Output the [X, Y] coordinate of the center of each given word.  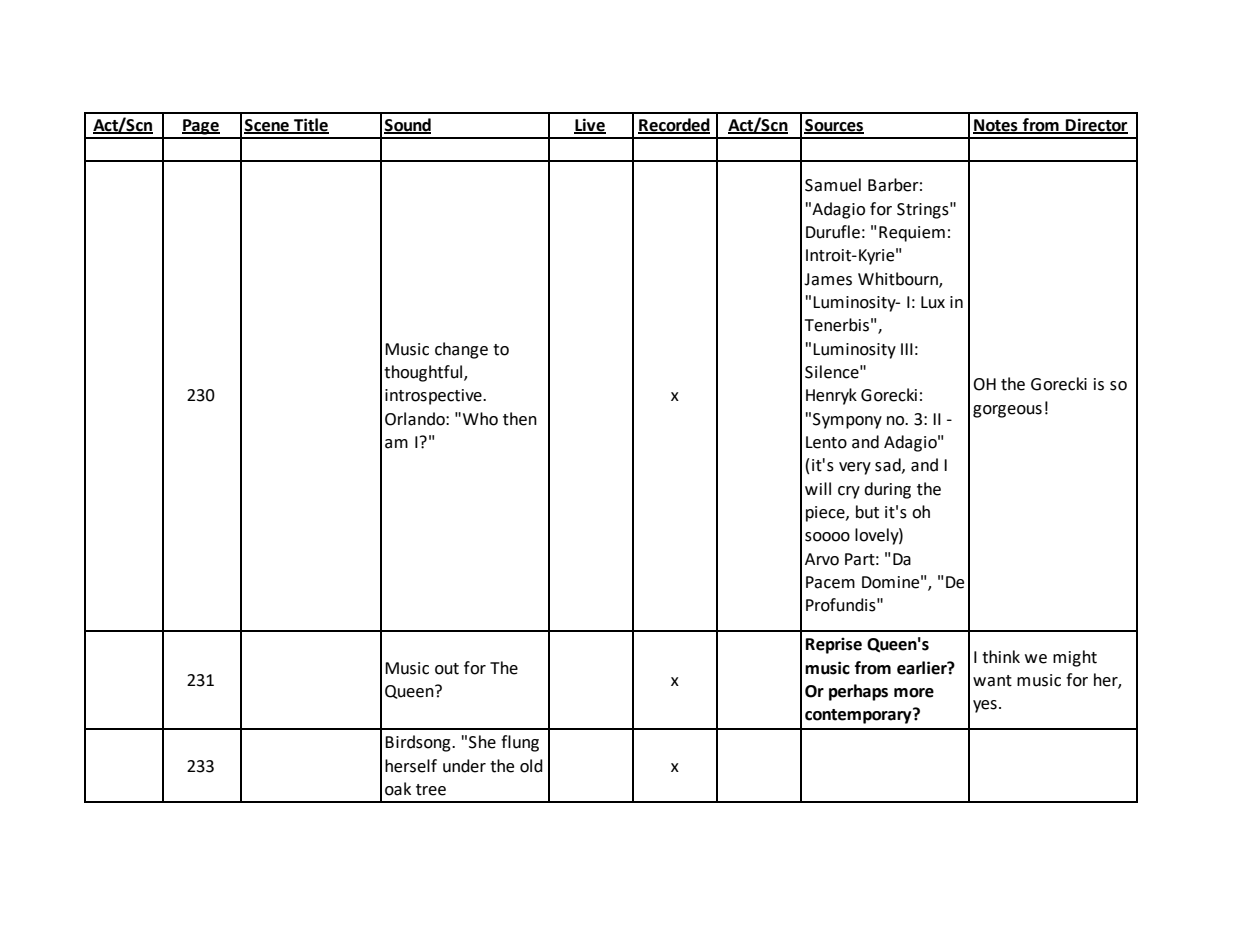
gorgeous [1007, 411]
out [447, 669]
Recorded [674, 125]
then [520, 419]
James [828, 279]
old [531, 766]
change [461, 350]
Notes [996, 126]
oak [398, 789]
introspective [434, 397]
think [1001, 657]
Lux [933, 302]
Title [310, 125]
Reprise [834, 645]
